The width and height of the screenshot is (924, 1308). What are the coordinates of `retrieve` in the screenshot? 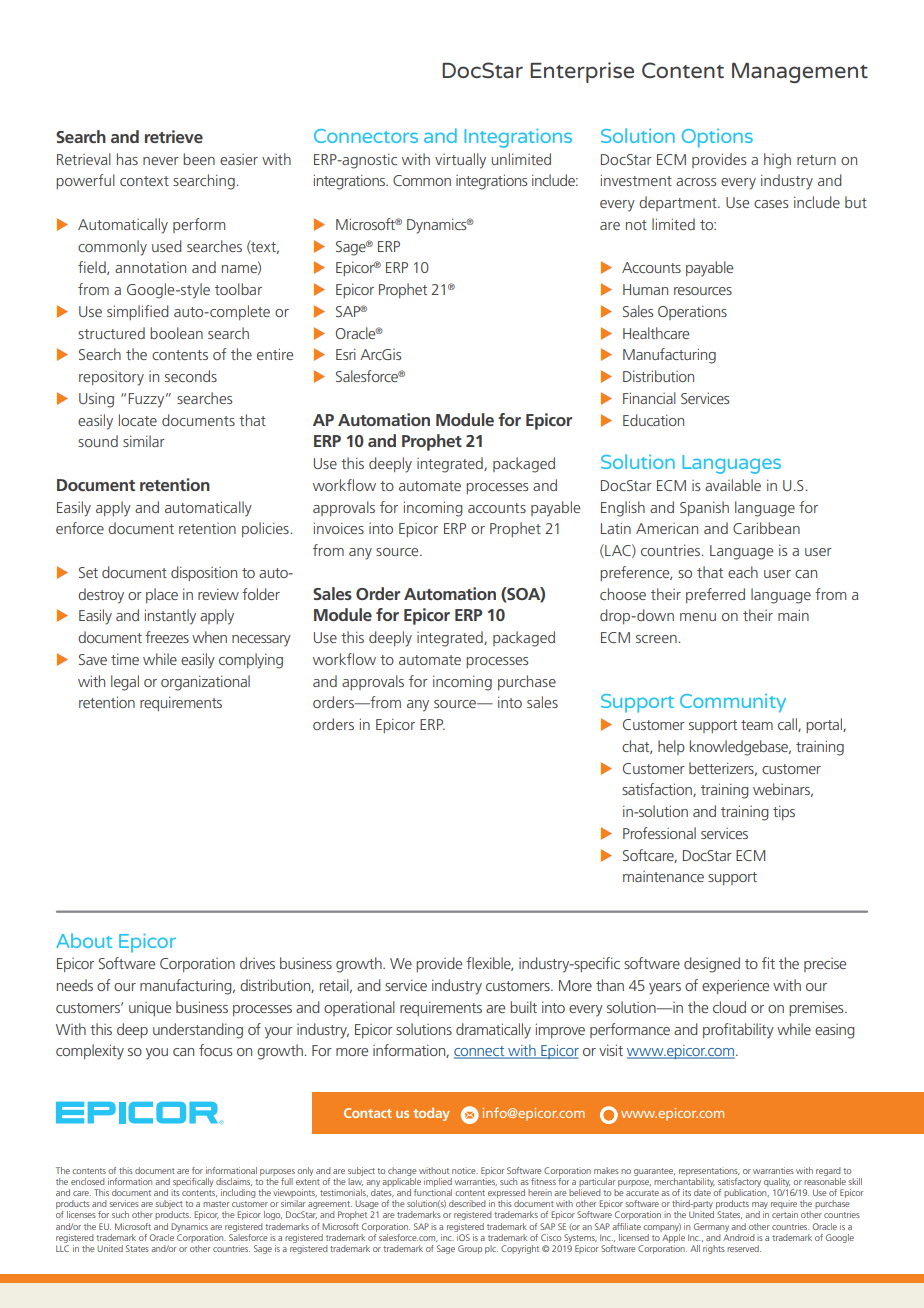 It's located at (174, 136).
